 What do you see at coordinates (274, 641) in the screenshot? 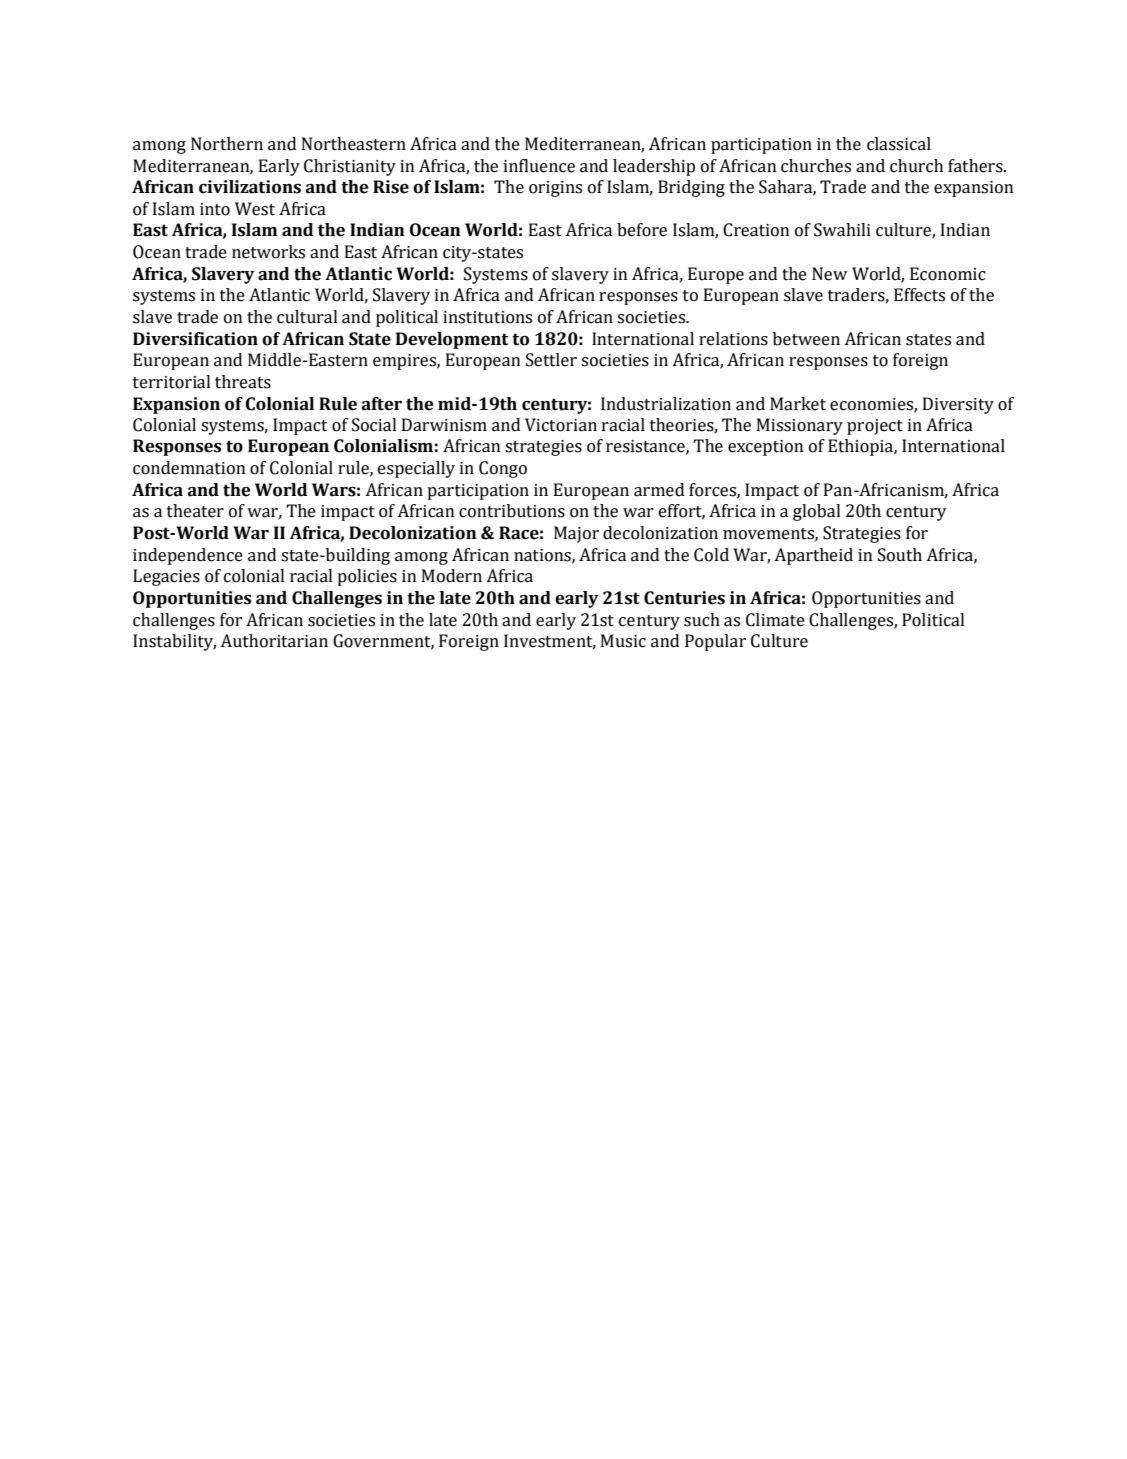
I see `Authoritarian` at bounding box center [274, 641].
